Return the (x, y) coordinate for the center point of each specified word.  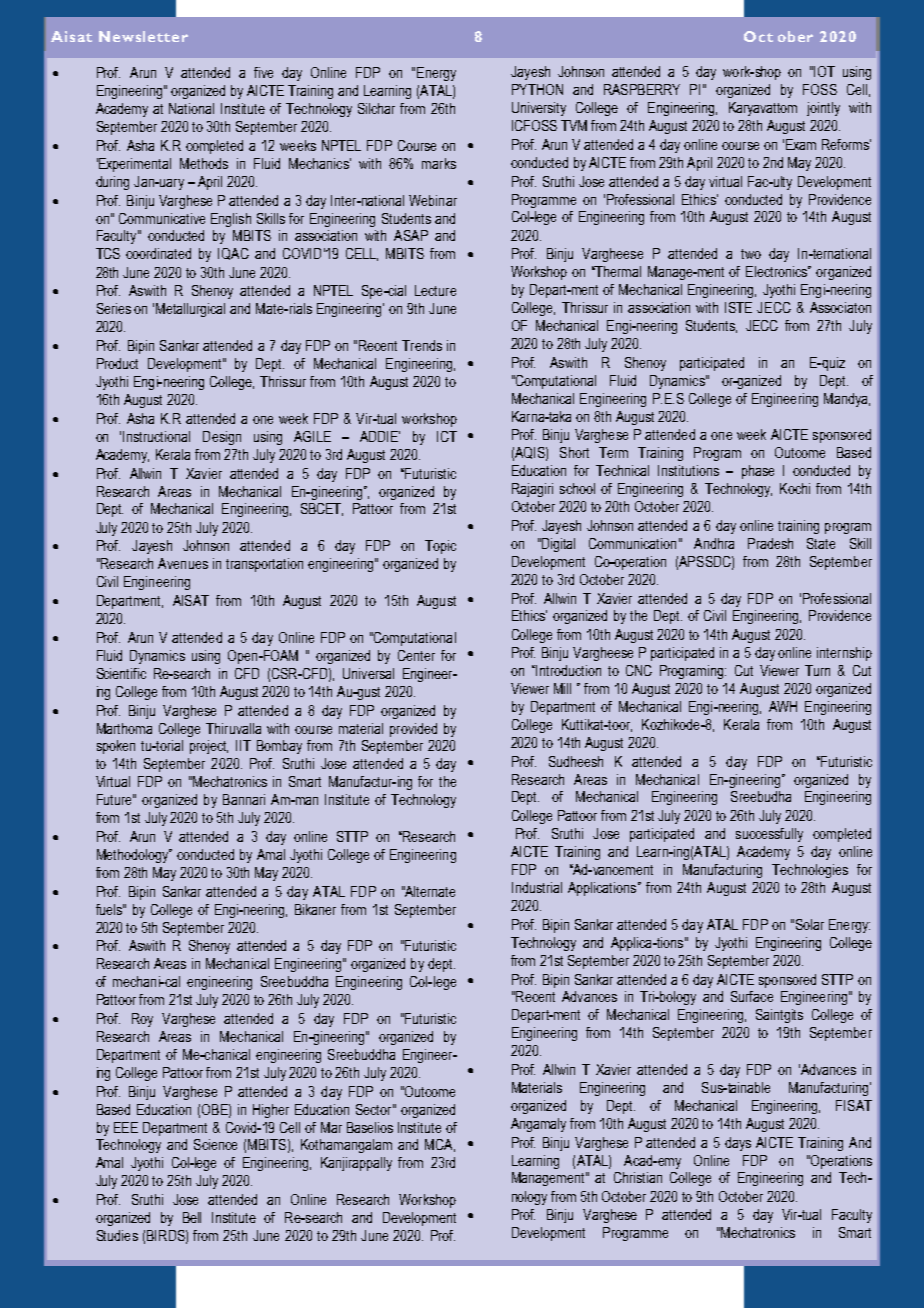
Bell (192, 1217)
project (209, 747)
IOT (824, 71)
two (751, 254)
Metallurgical (190, 310)
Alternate (429, 891)
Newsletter (143, 36)
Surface (752, 996)
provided (413, 730)
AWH (783, 706)
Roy (142, 1020)
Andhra (714, 543)
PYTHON (537, 89)
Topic (440, 547)
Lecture (435, 290)
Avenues (183, 563)
